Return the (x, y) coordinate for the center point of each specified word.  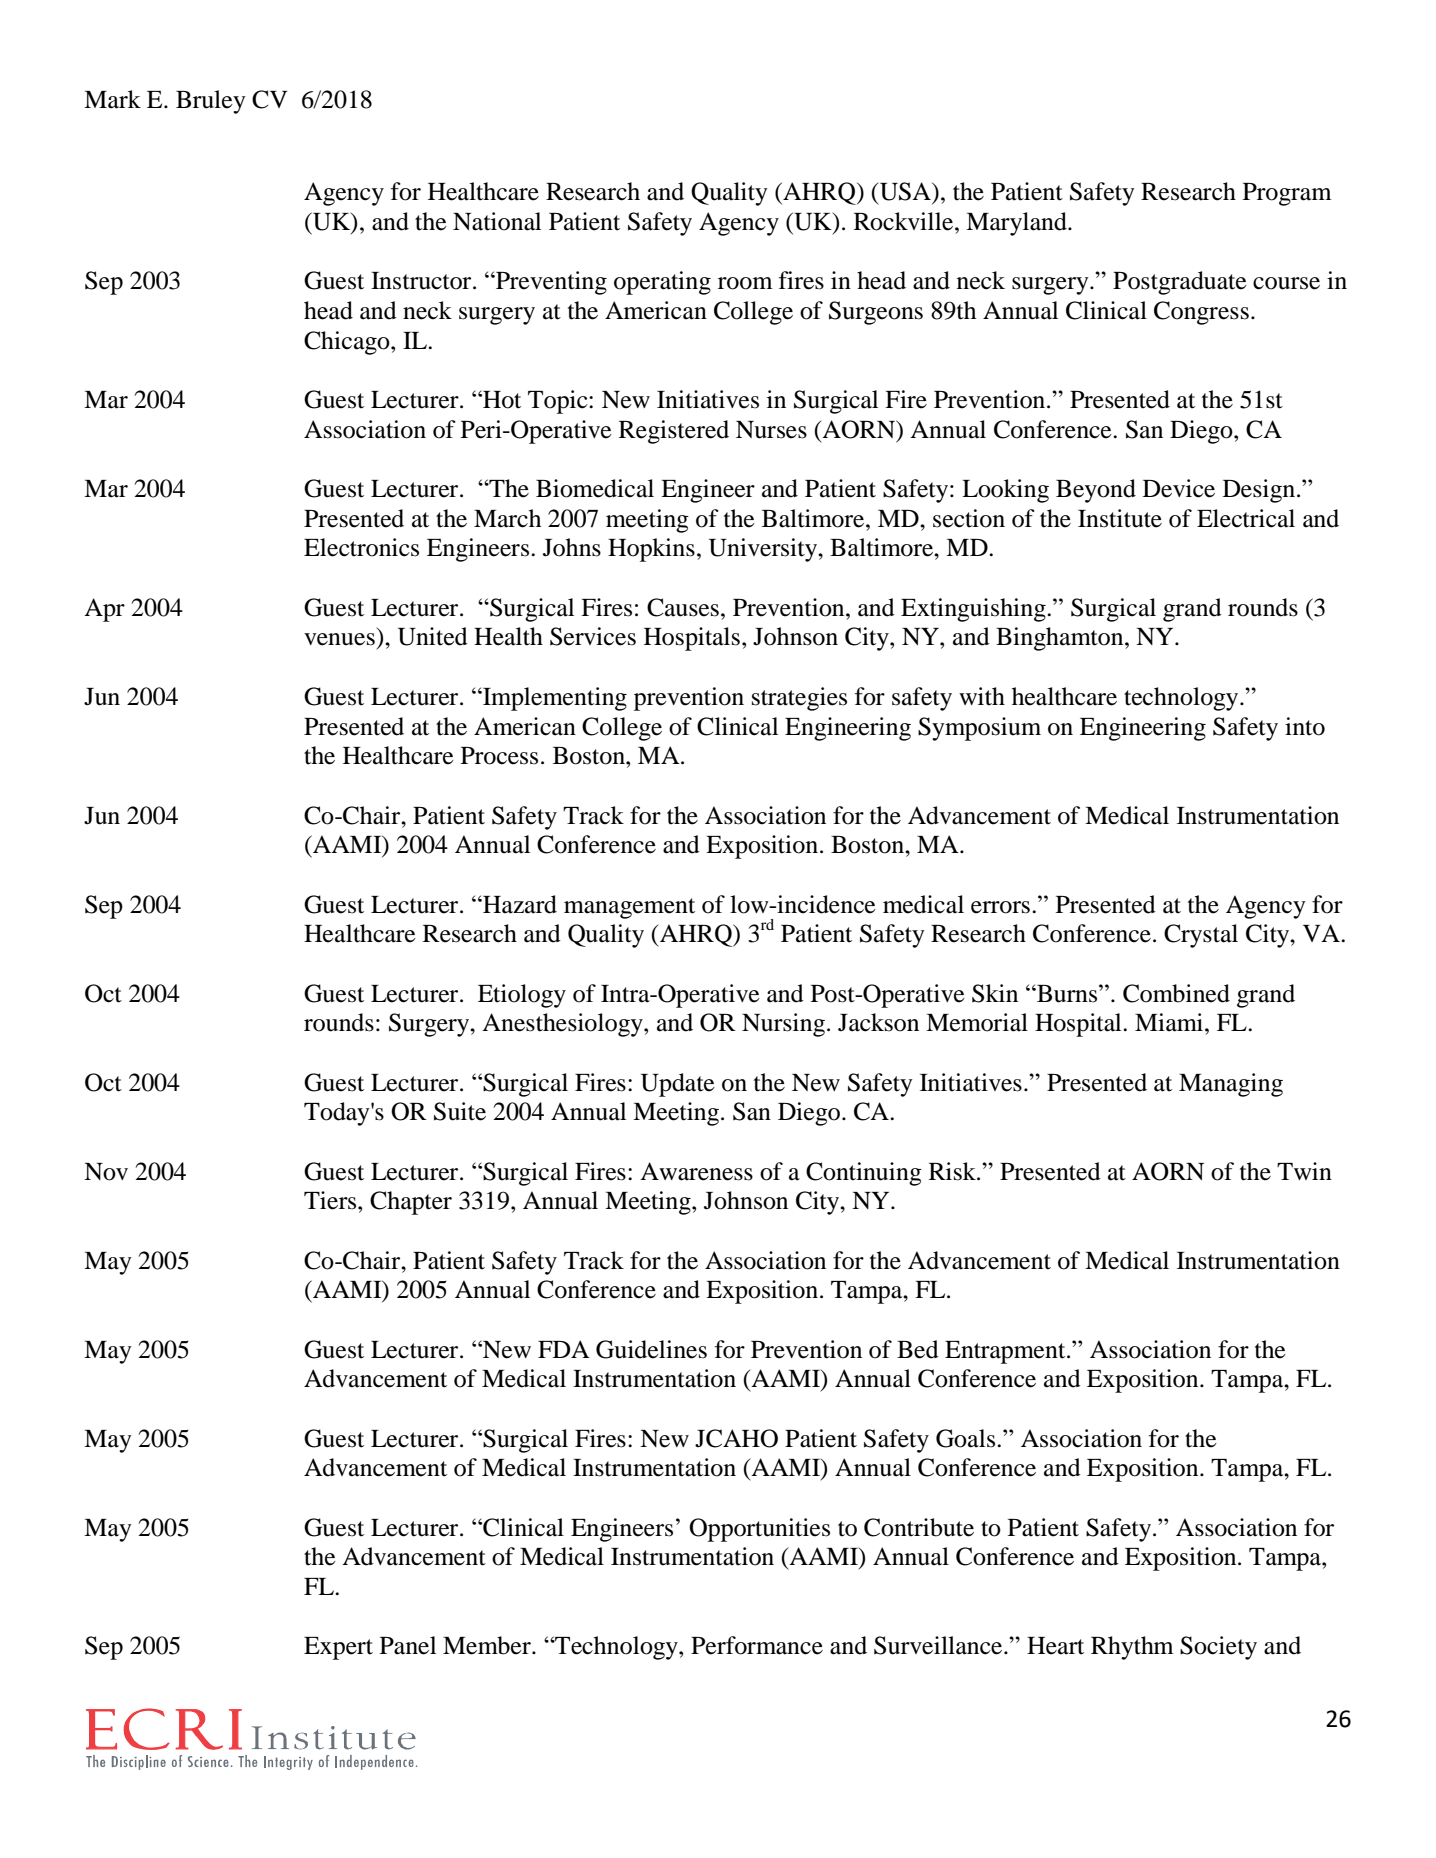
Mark (112, 99)
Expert (338, 1648)
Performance (757, 1645)
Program (1287, 194)
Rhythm (1132, 1648)
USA (906, 191)
